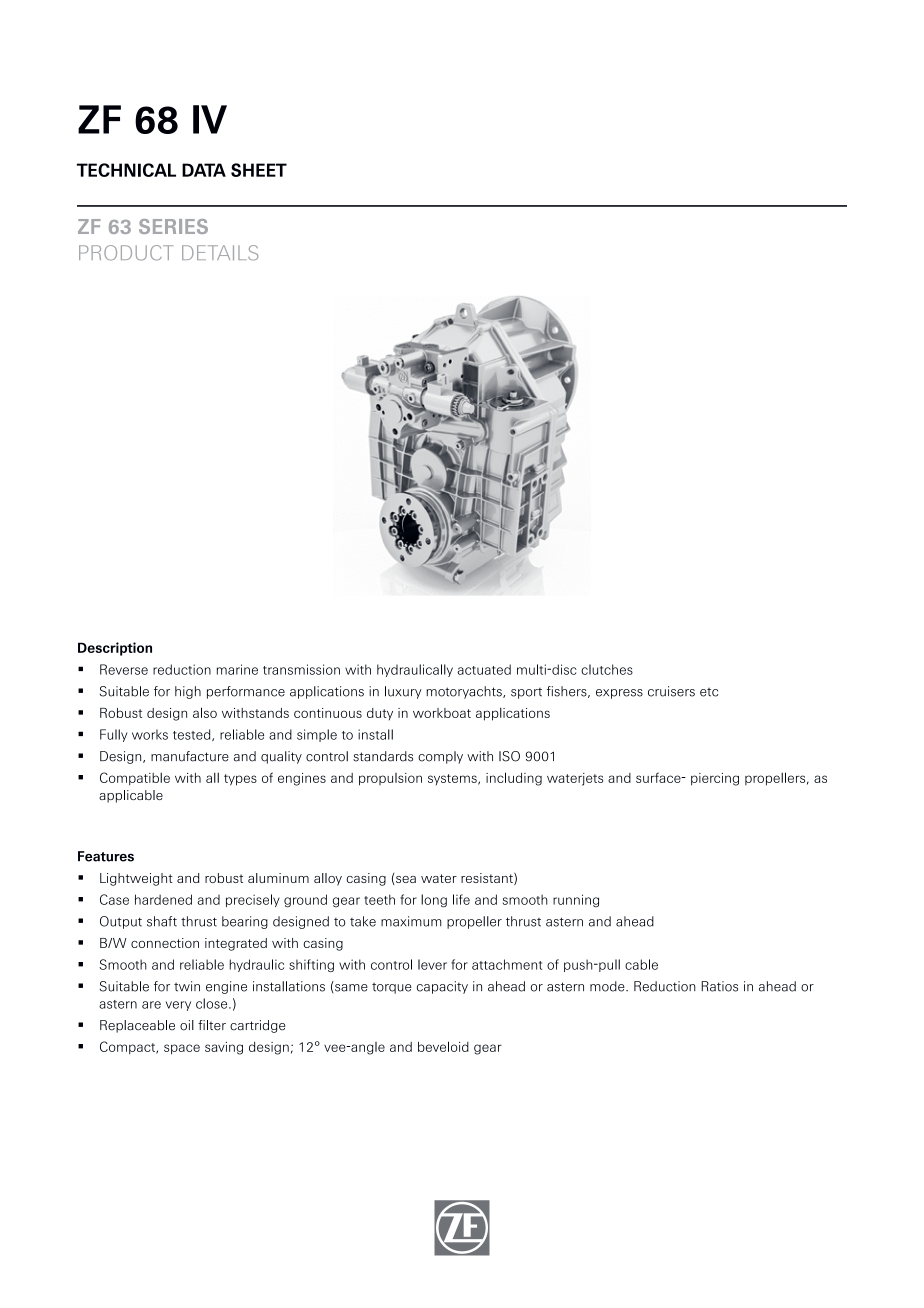  What do you see at coordinates (392, 988) in the image?
I see `torque` at bounding box center [392, 988].
